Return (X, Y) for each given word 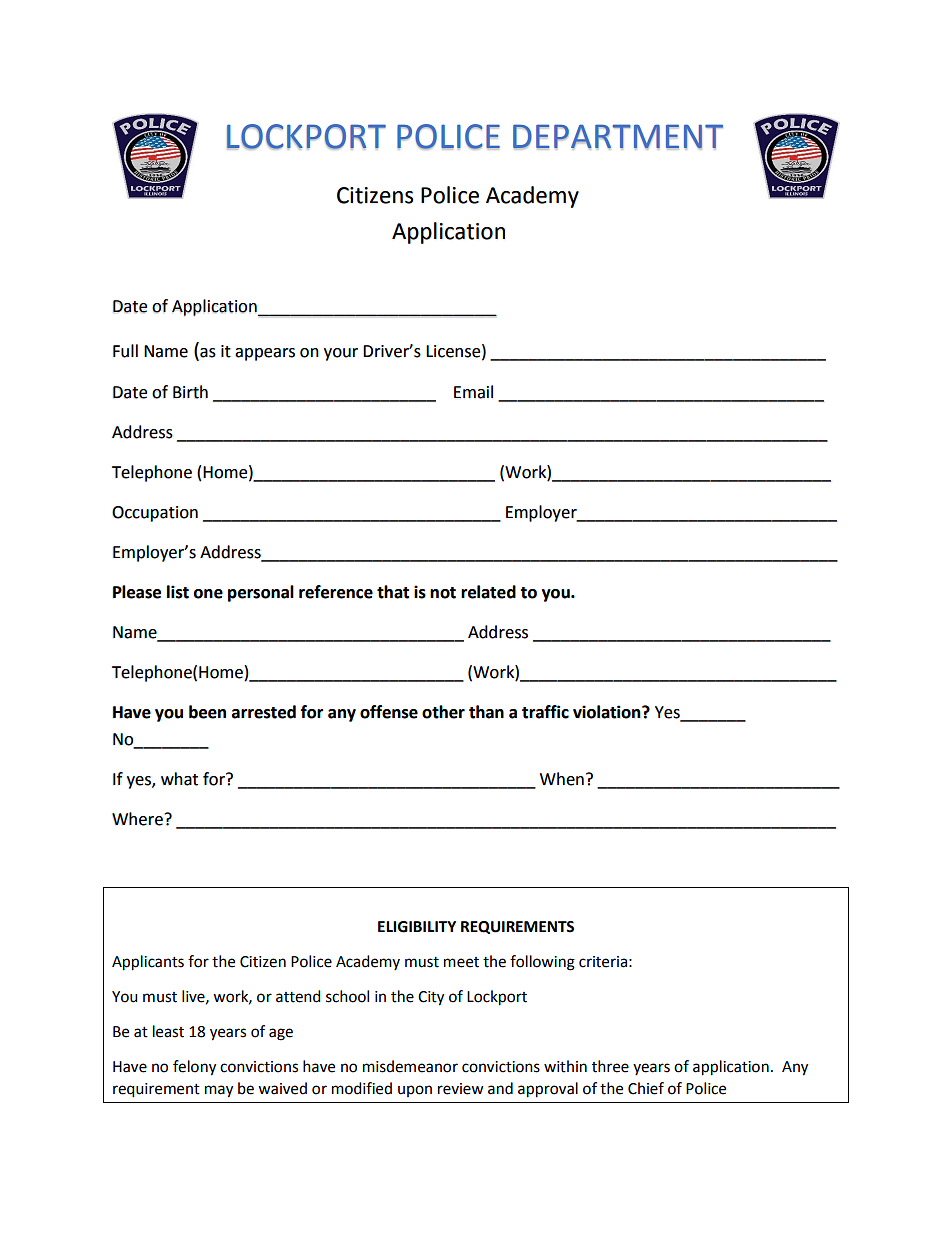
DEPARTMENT (618, 137)
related (488, 592)
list (177, 592)
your (341, 354)
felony (194, 1068)
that (393, 592)
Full (125, 351)
